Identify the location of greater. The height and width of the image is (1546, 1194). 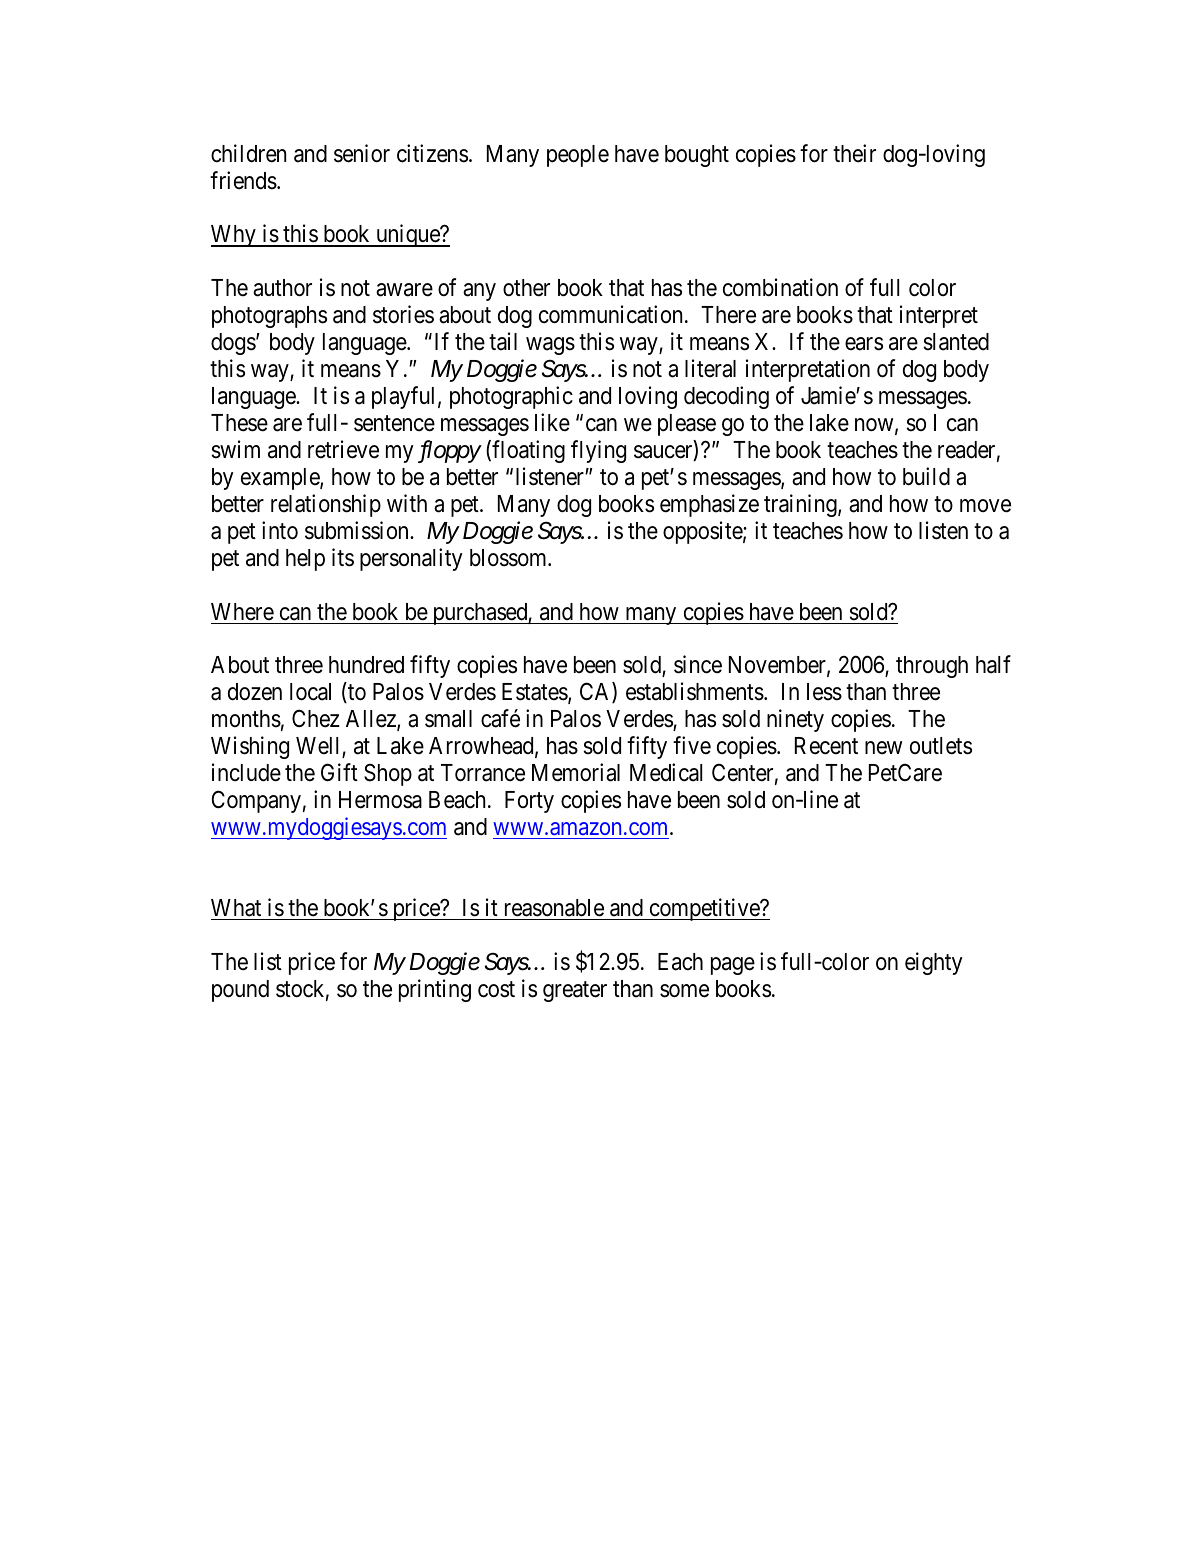
(575, 991).
